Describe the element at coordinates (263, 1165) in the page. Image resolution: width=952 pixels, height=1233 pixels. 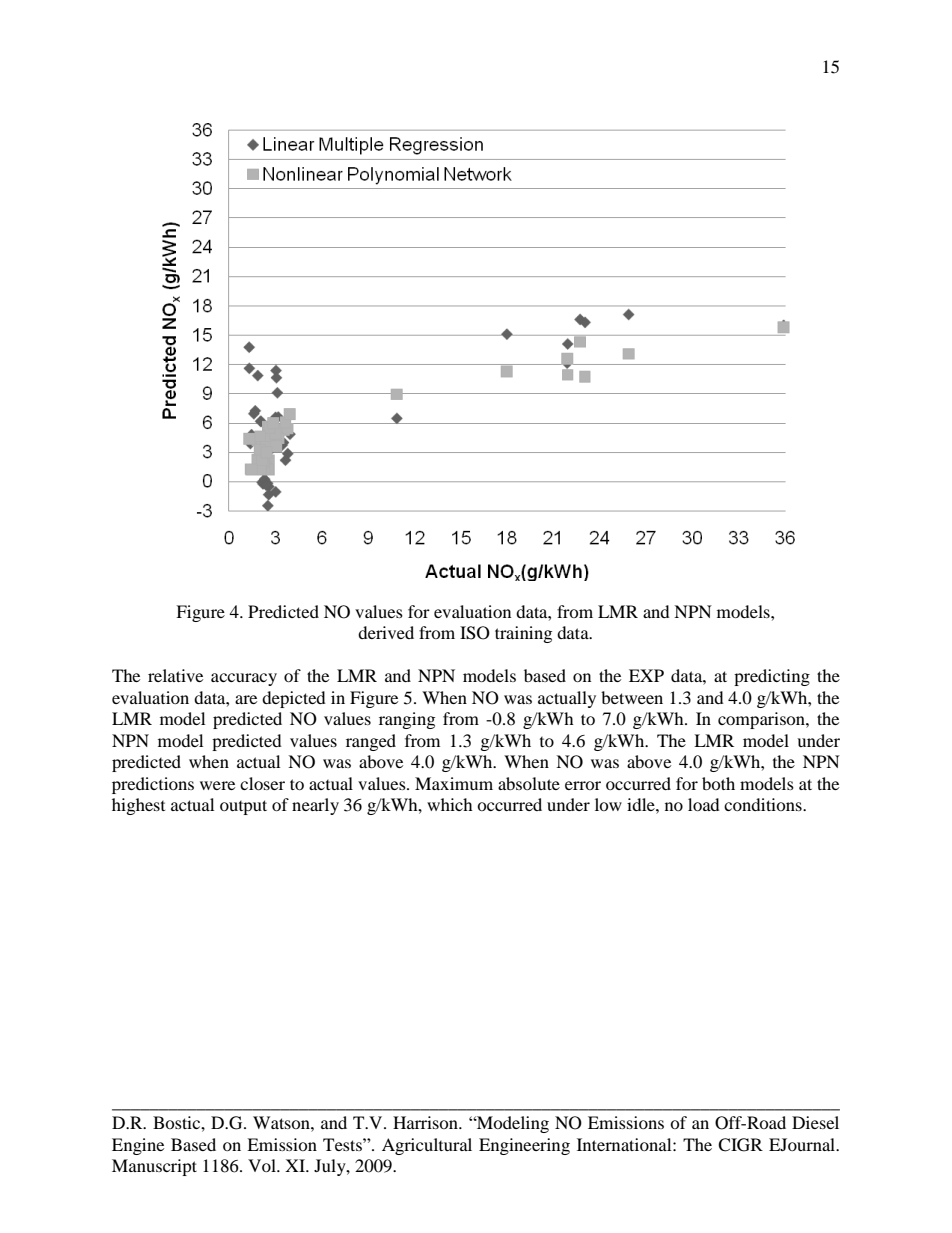
I see `Vol` at that location.
